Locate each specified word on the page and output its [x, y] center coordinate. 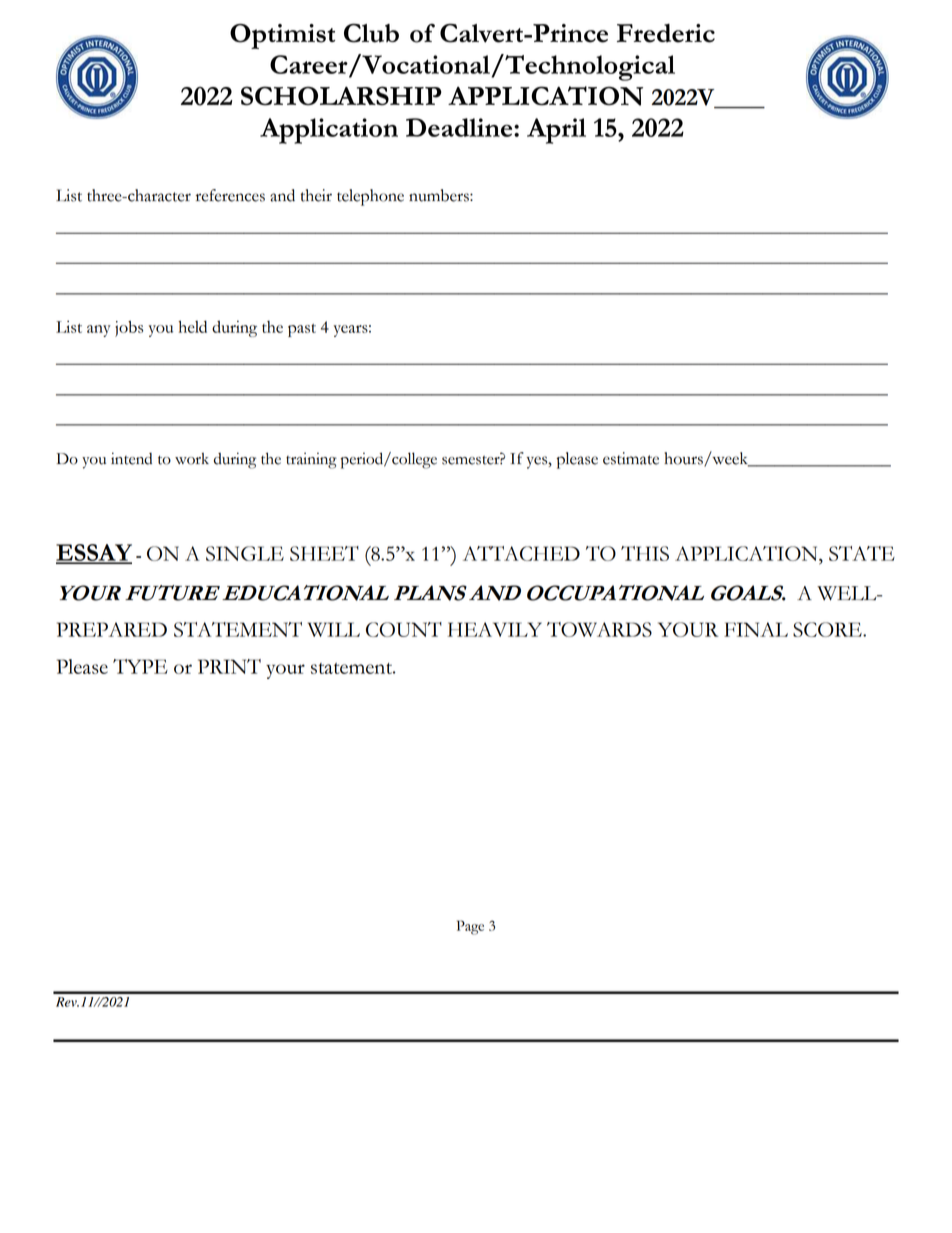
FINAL [756, 629]
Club [371, 33]
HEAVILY [495, 629]
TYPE [140, 666]
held [192, 326]
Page [470, 927]
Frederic [666, 33]
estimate [631, 458]
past [302, 330]
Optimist [282, 36]
